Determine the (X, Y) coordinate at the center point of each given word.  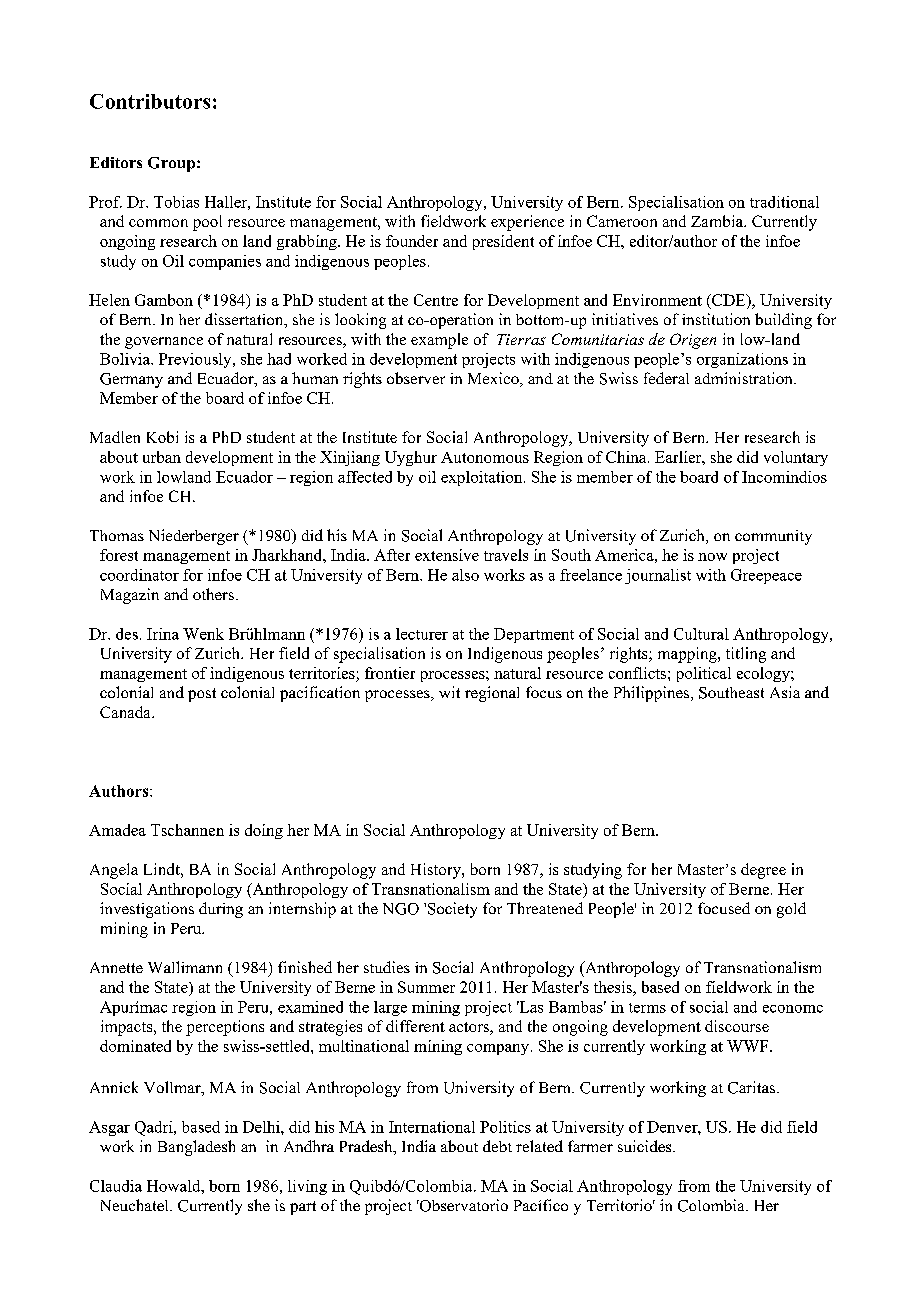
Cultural (701, 634)
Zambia (718, 221)
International (432, 1127)
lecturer (422, 634)
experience (527, 223)
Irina (163, 634)
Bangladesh (196, 1148)
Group (171, 164)
